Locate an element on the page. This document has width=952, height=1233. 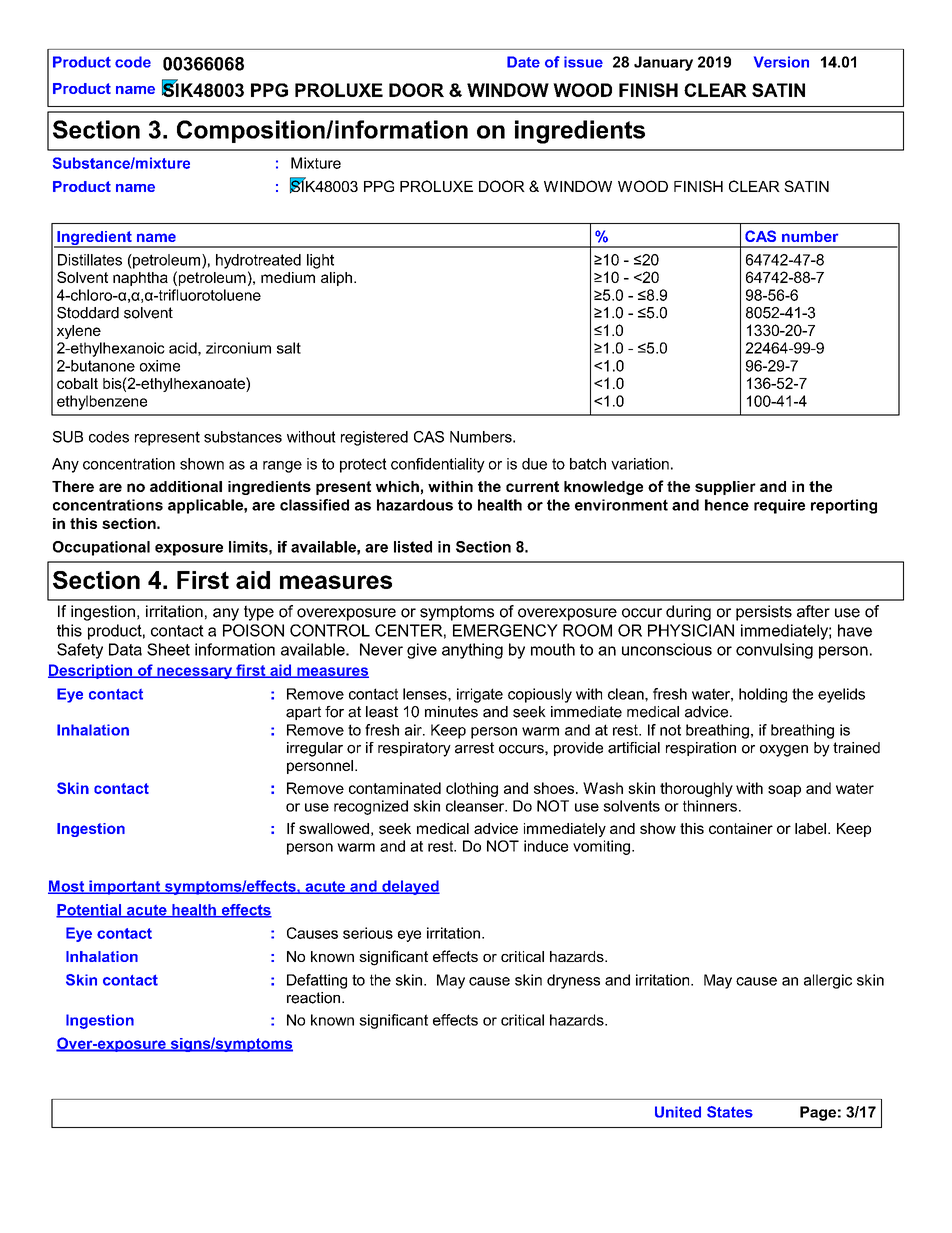
reaction is located at coordinates (313, 998).
